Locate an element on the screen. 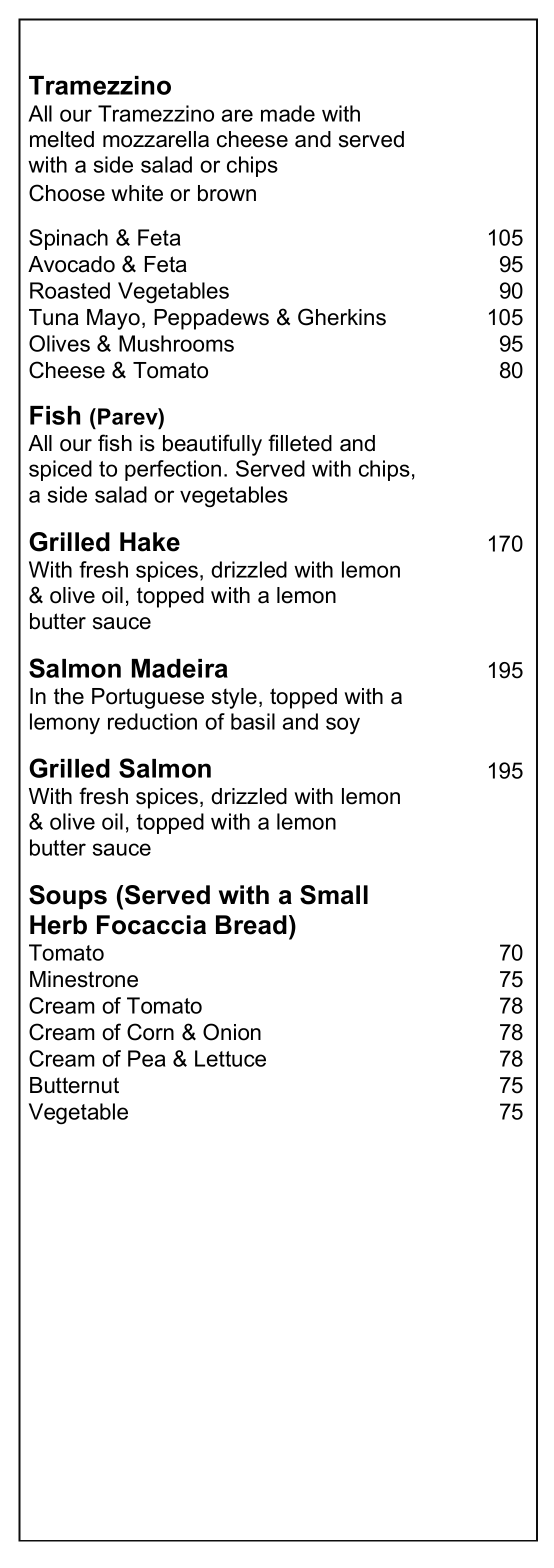 This screenshot has height=1568, width=554. filleted is located at coordinates (300, 443).
